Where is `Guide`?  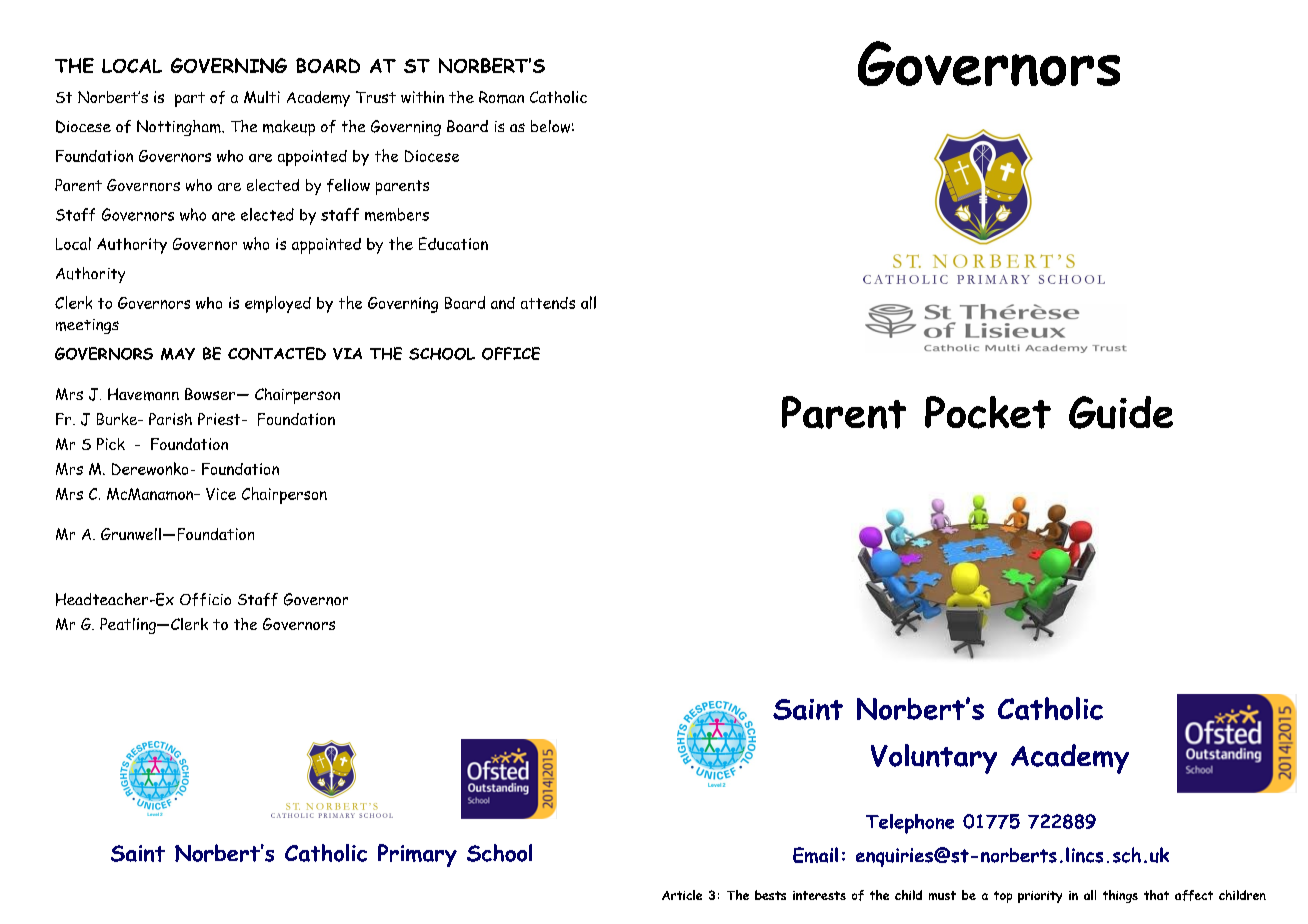 Guide is located at coordinates (1121, 412).
